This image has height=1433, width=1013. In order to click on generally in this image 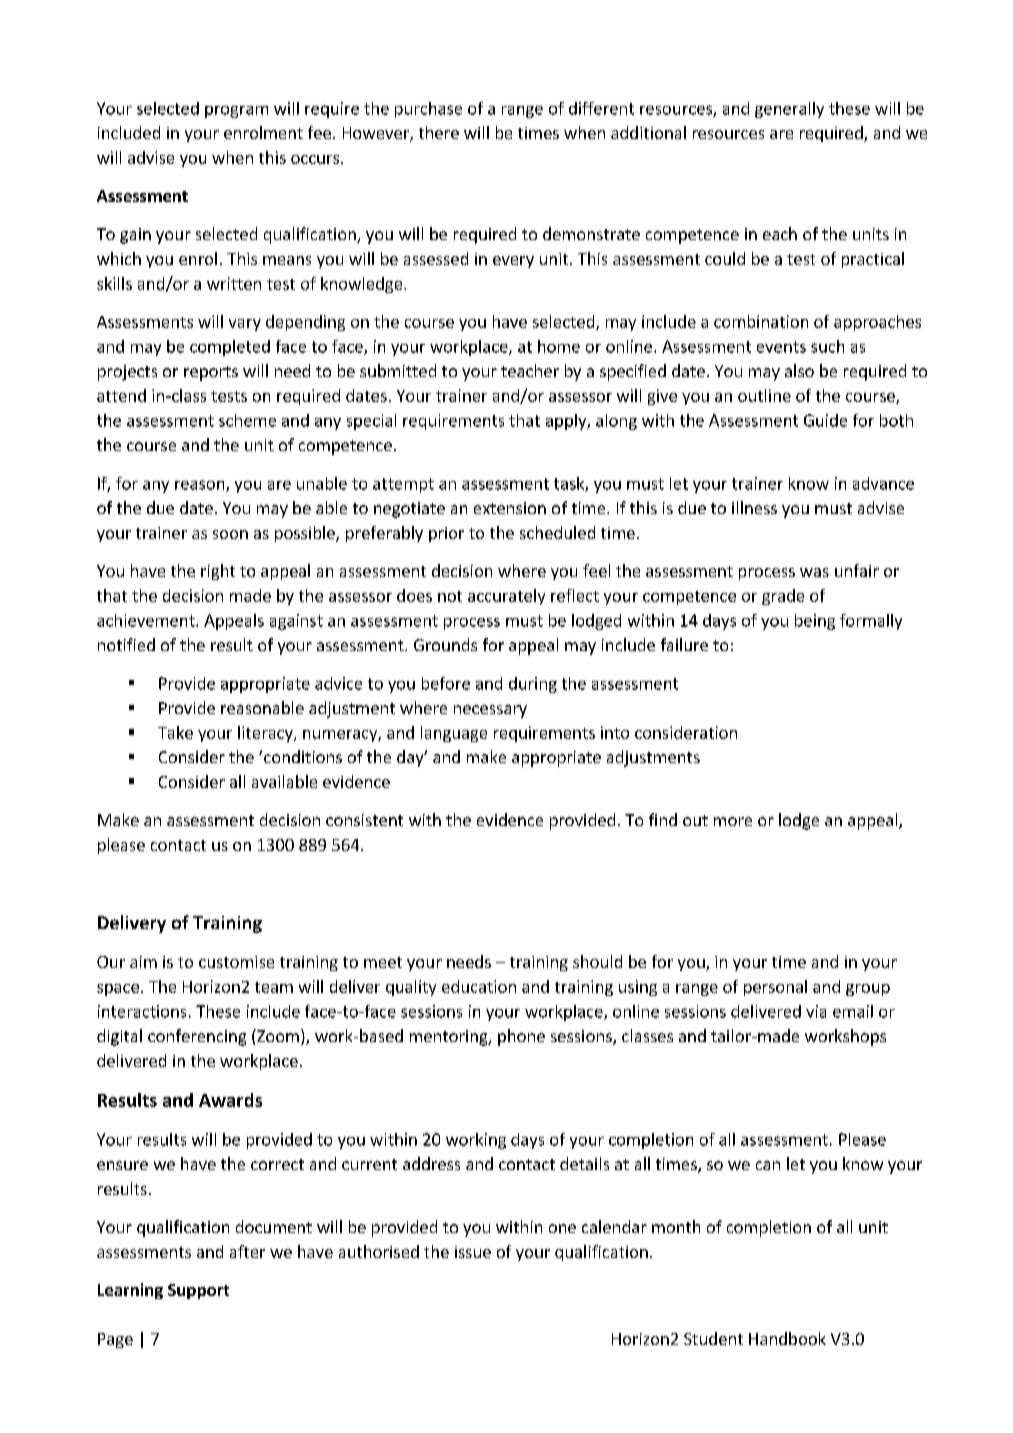, I will do `click(789, 110)`.
